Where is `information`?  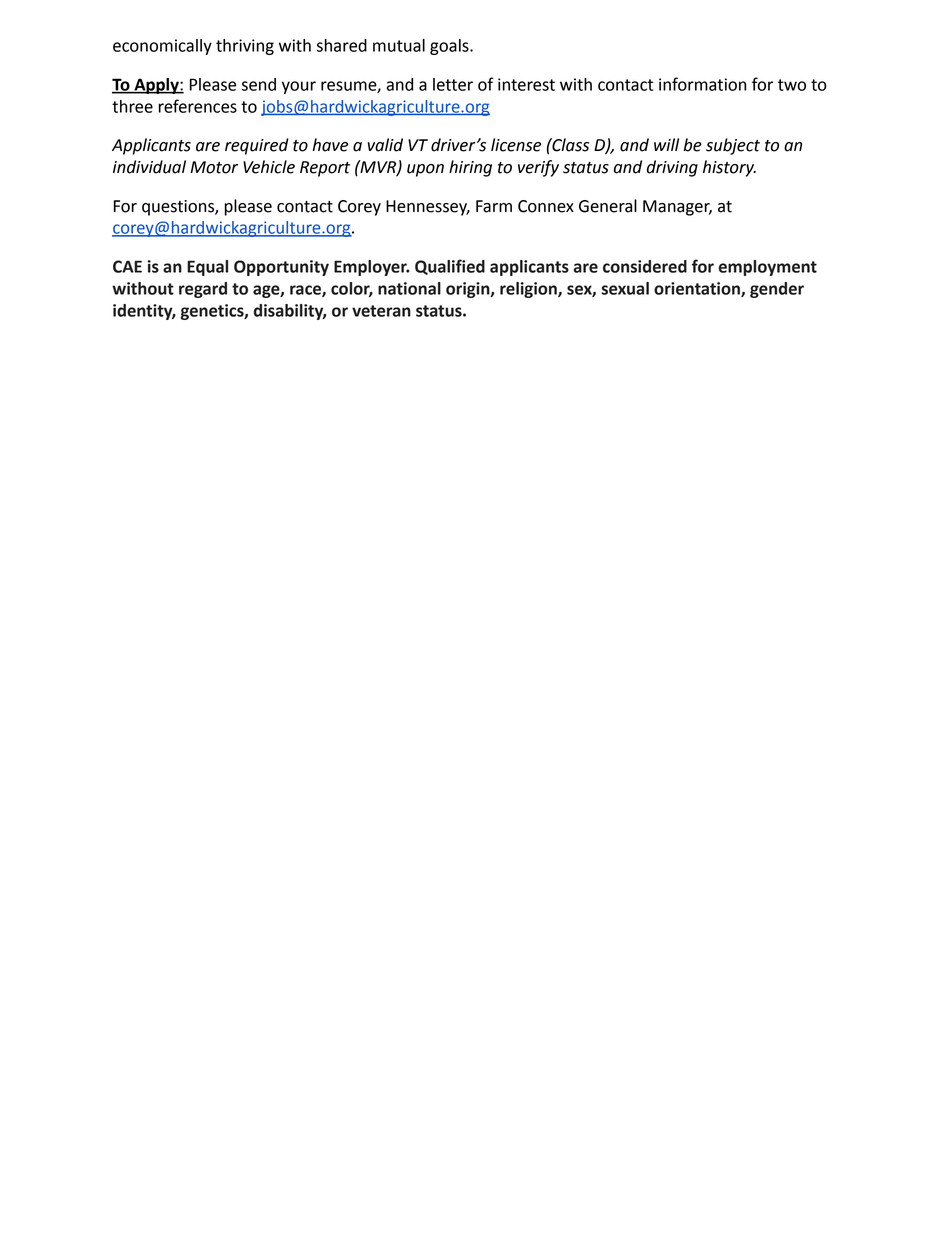 information is located at coordinates (703, 84).
